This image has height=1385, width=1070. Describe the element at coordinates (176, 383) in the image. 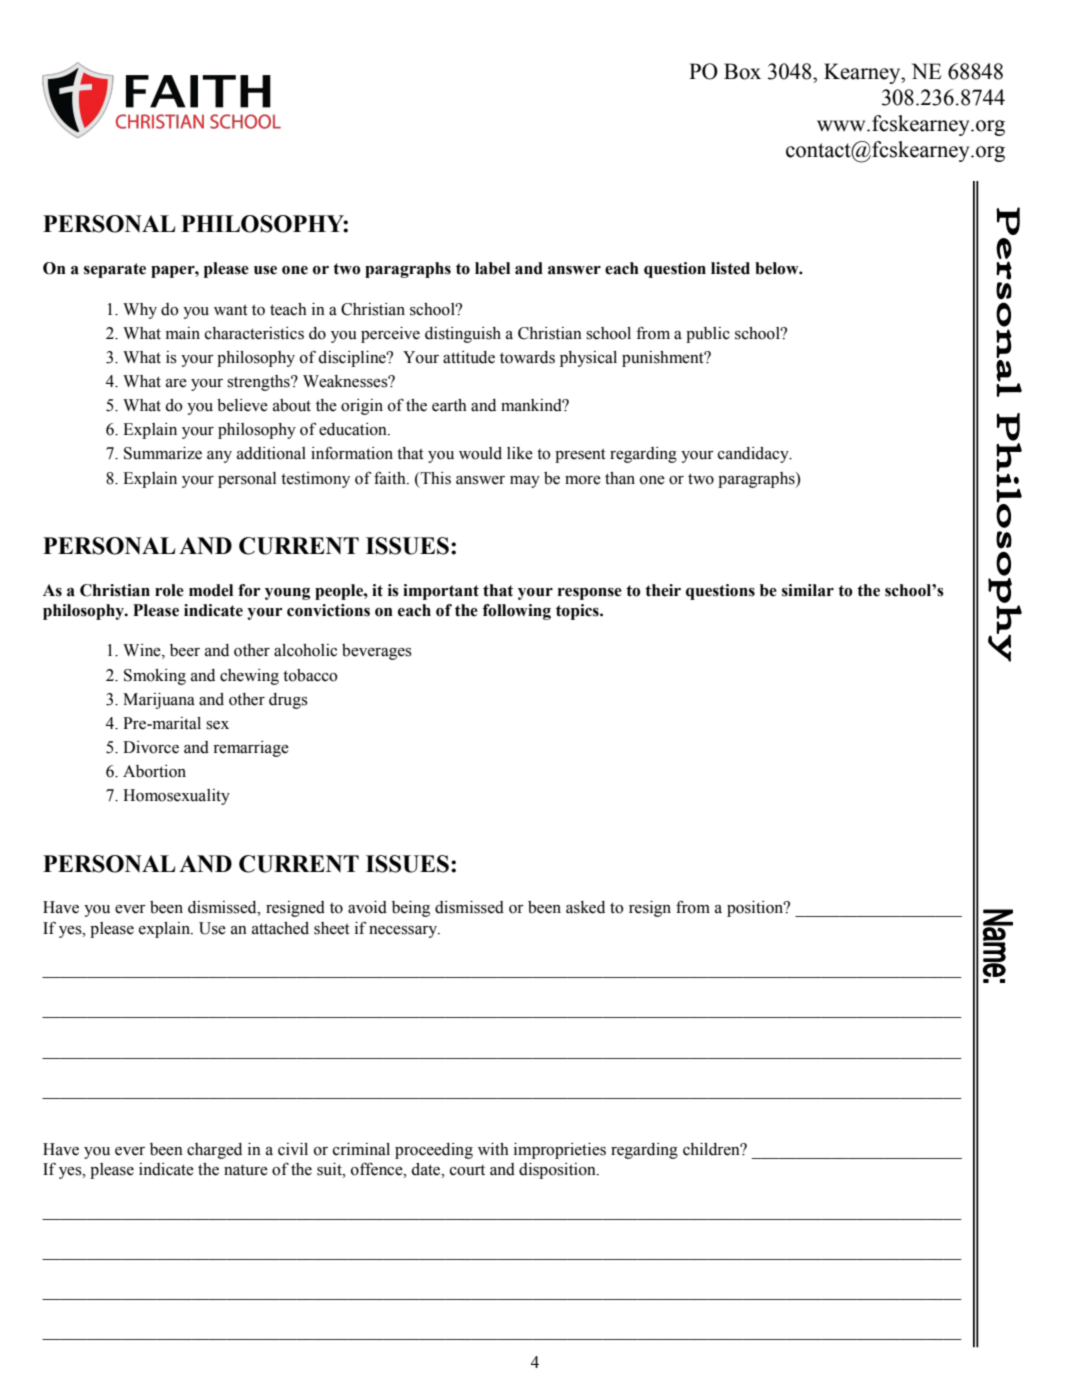

I see `are` at that location.
